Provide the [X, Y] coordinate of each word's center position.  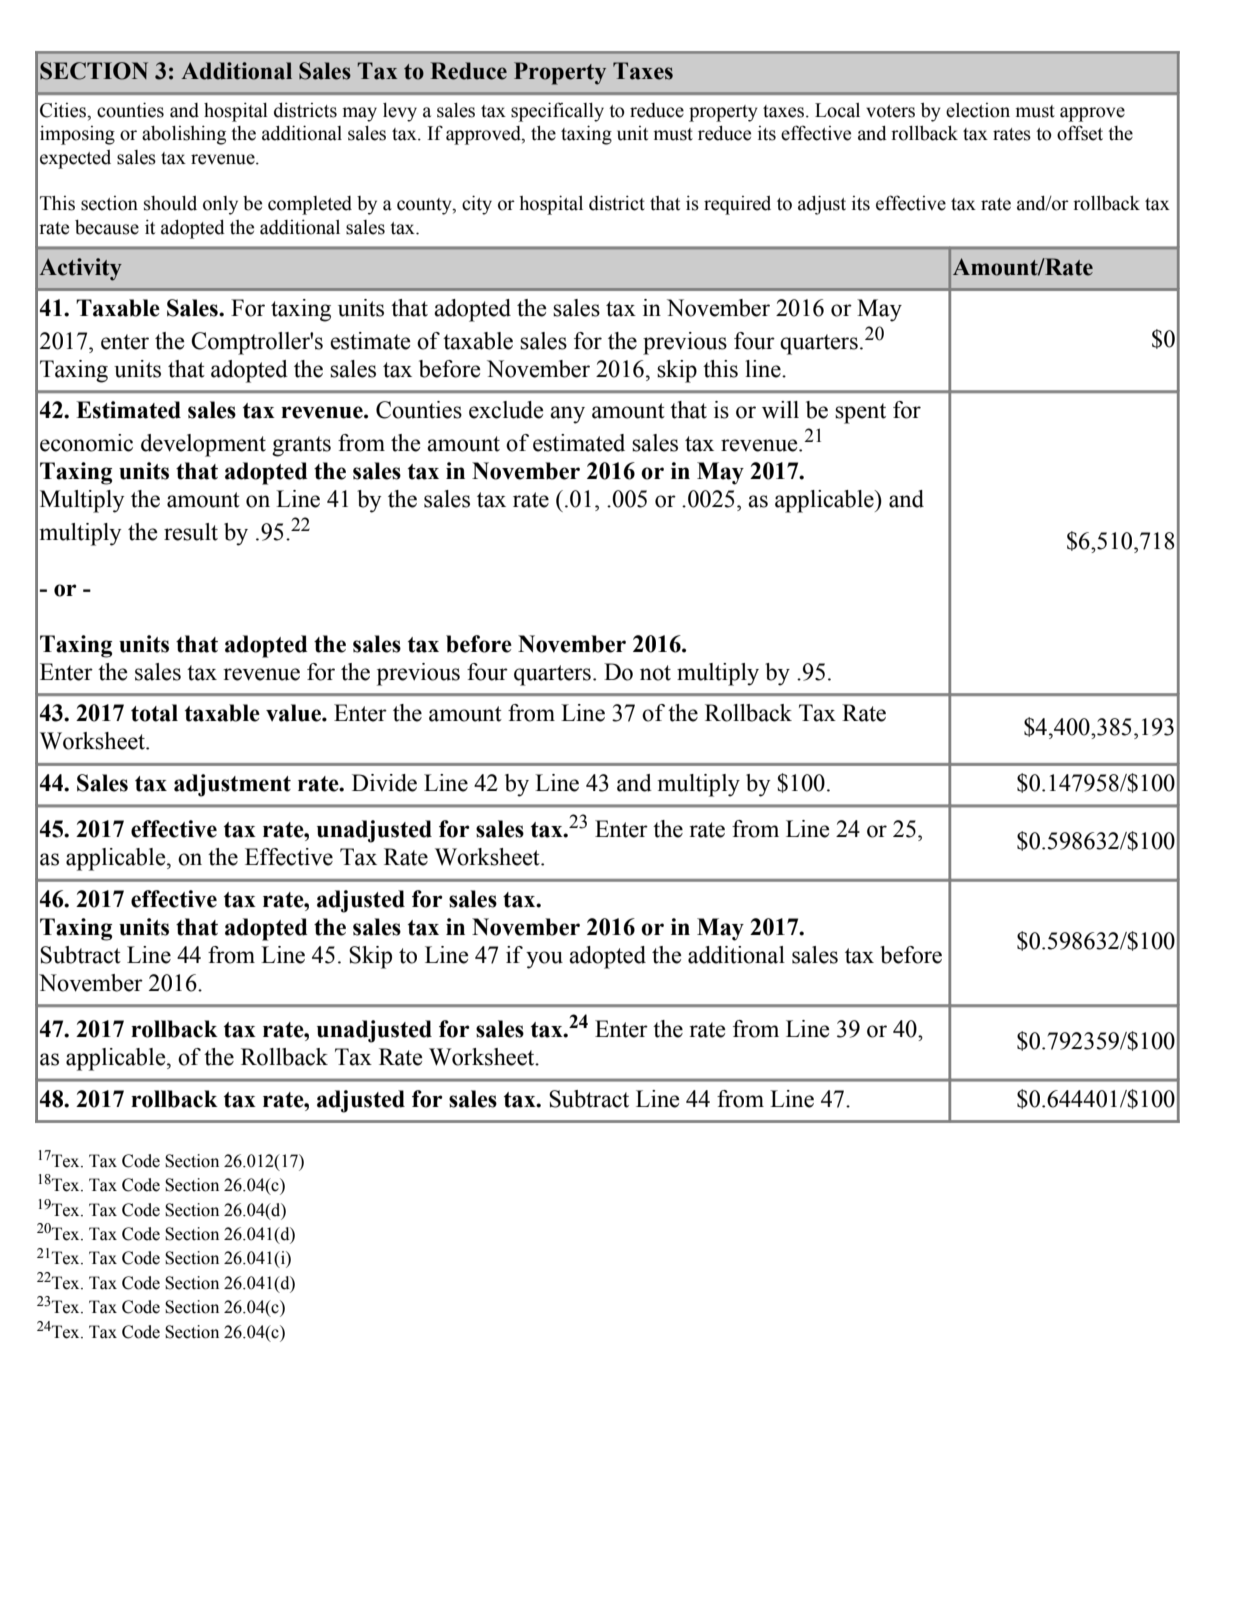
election [978, 110]
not [655, 673]
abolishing [184, 135]
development [203, 445]
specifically [557, 112]
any [567, 415]
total [154, 713]
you [544, 960]
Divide [384, 783]
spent [860, 413]
